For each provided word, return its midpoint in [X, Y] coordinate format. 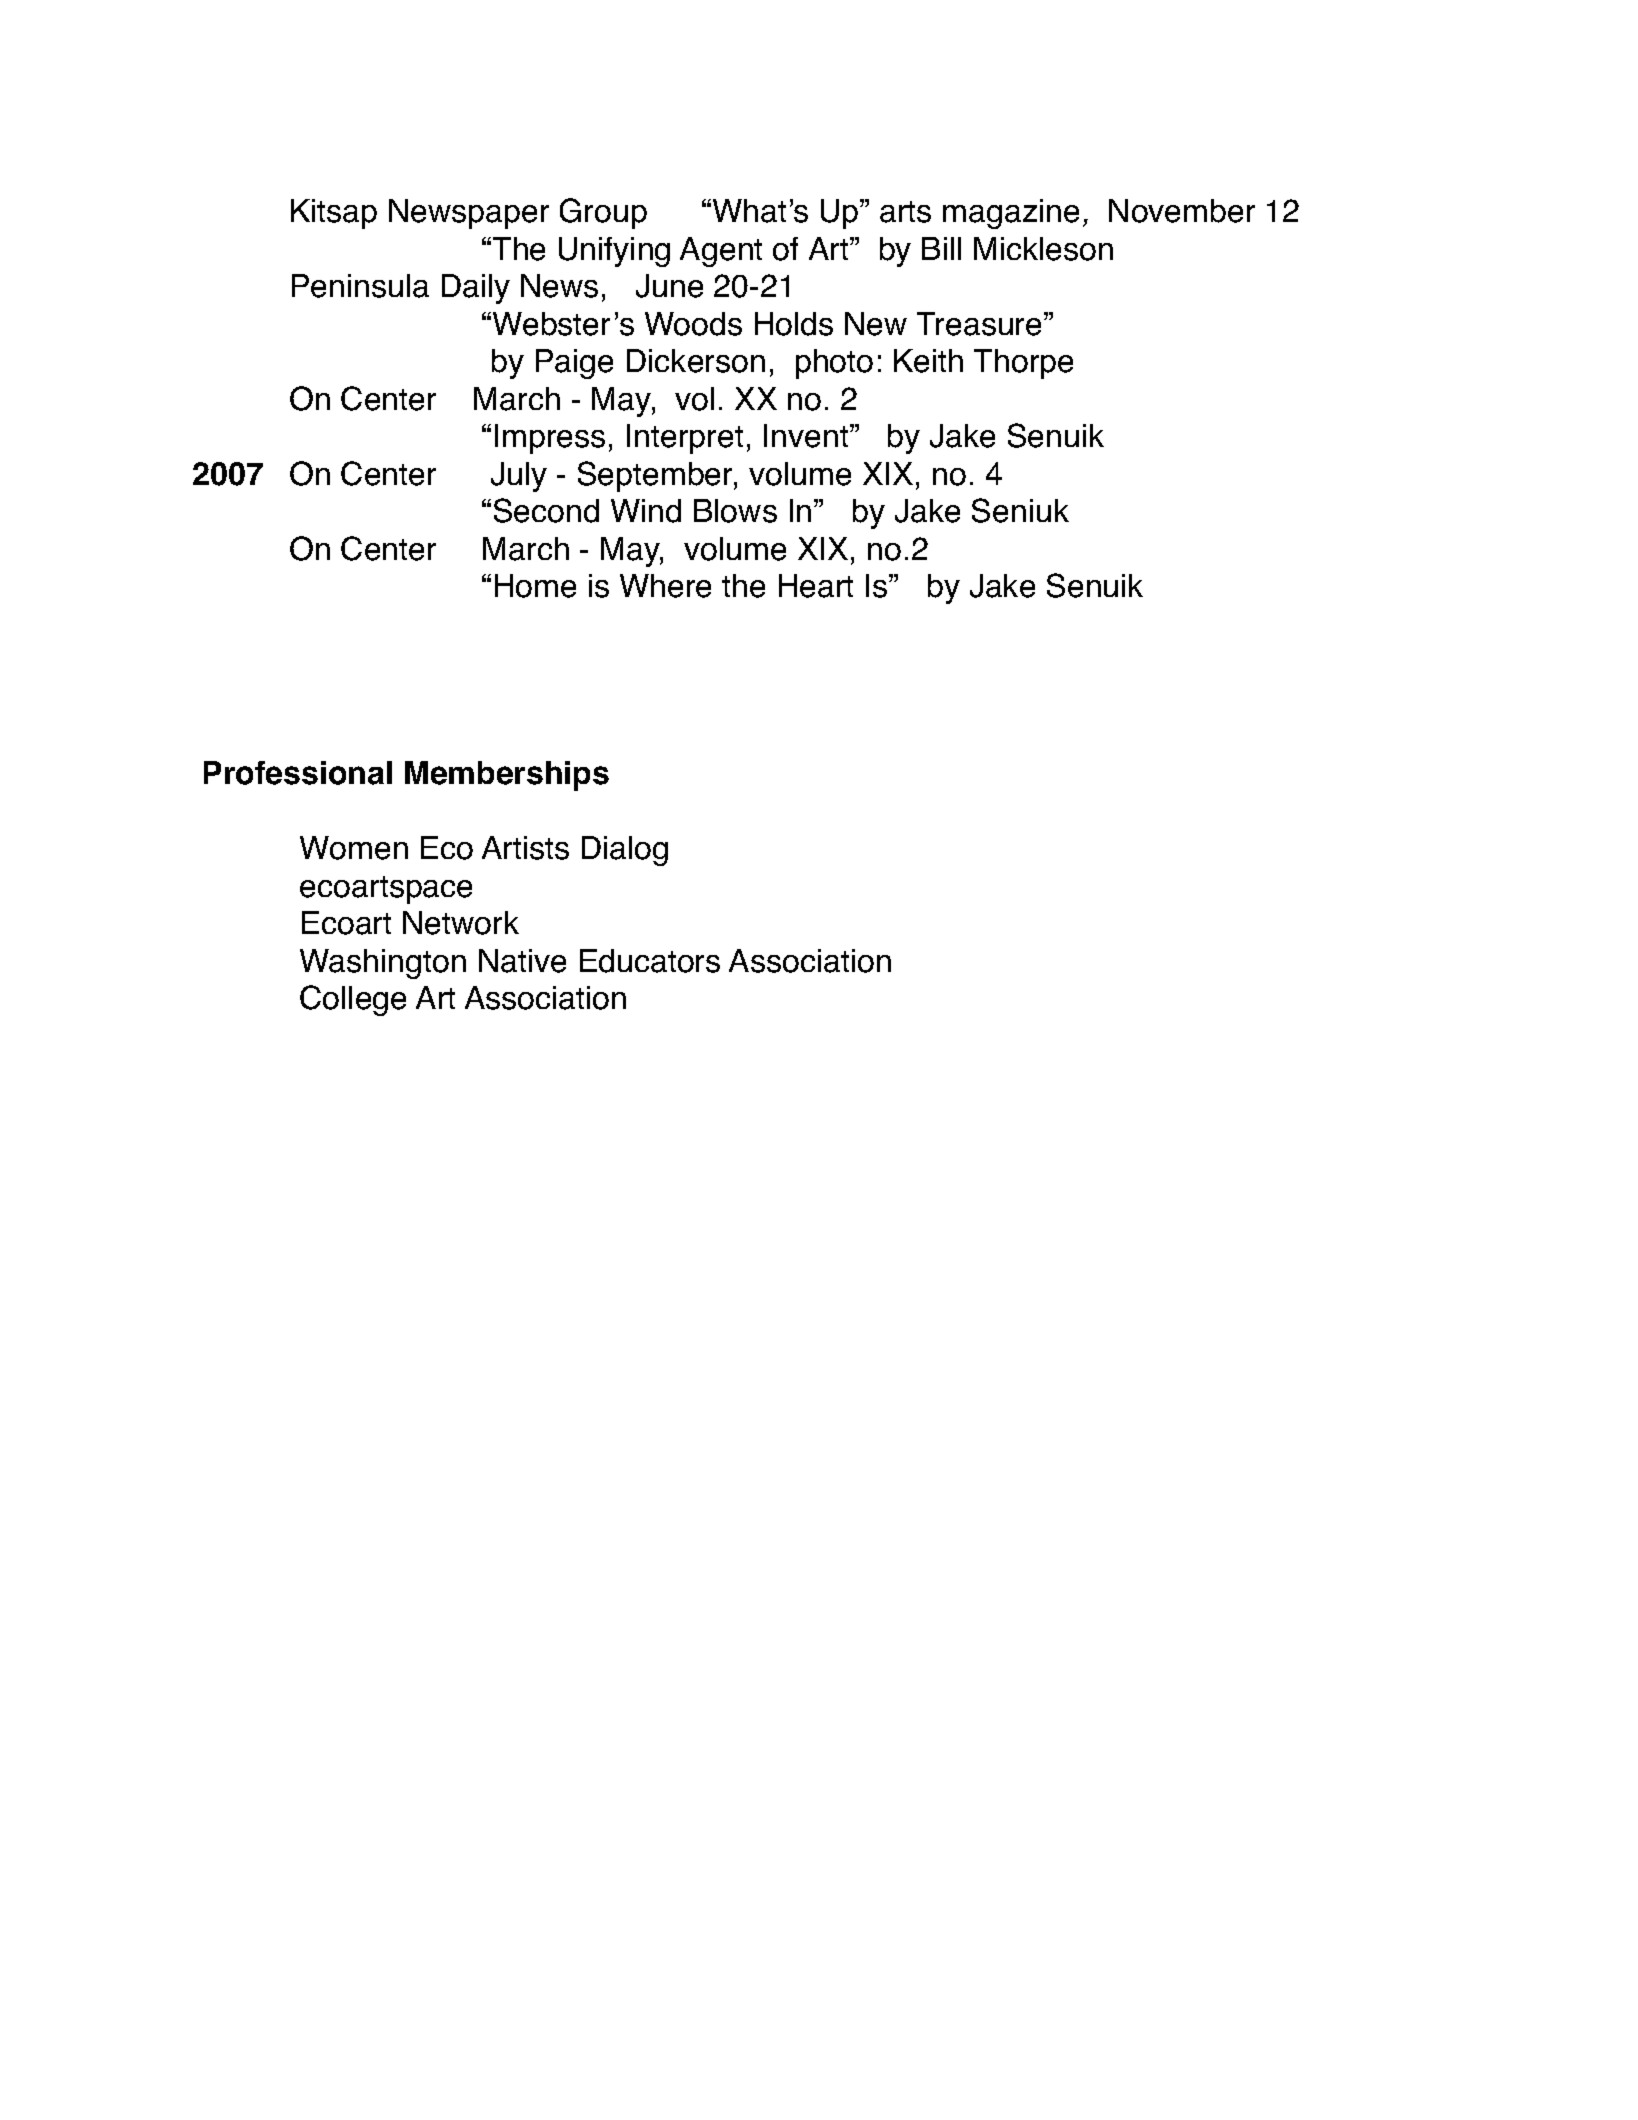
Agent [721, 252]
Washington [383, 964]
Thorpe [1023, 364]
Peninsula [360, 286]
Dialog [625, 851]
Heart [816, 586]
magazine [1011, 214]
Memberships [507, 776]
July [519, 477]
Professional [298, 773]
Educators [650, 961]
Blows [735, 511]
